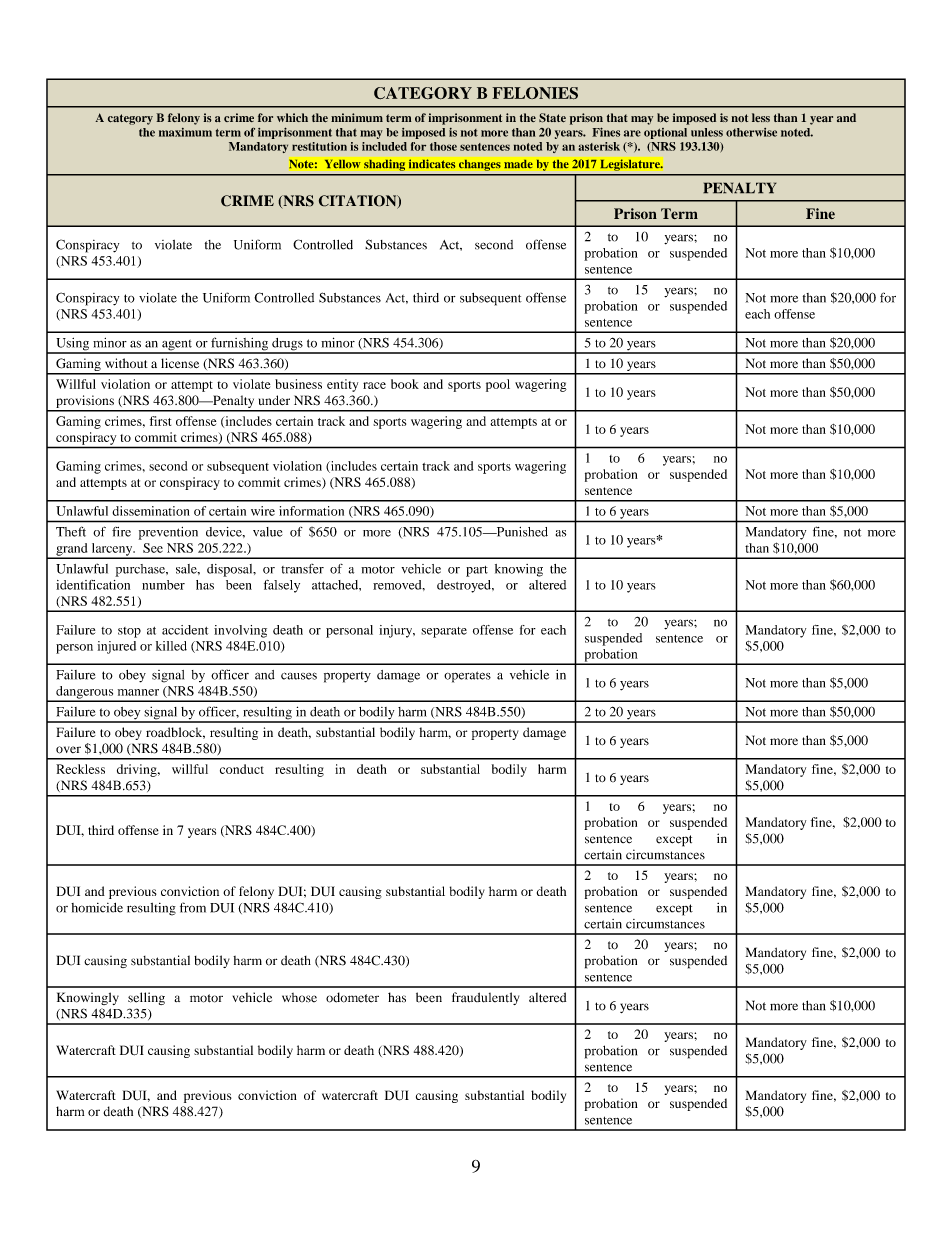 This document has height=1233, width=952. I want to click on destroyed, so click(465, 586).
